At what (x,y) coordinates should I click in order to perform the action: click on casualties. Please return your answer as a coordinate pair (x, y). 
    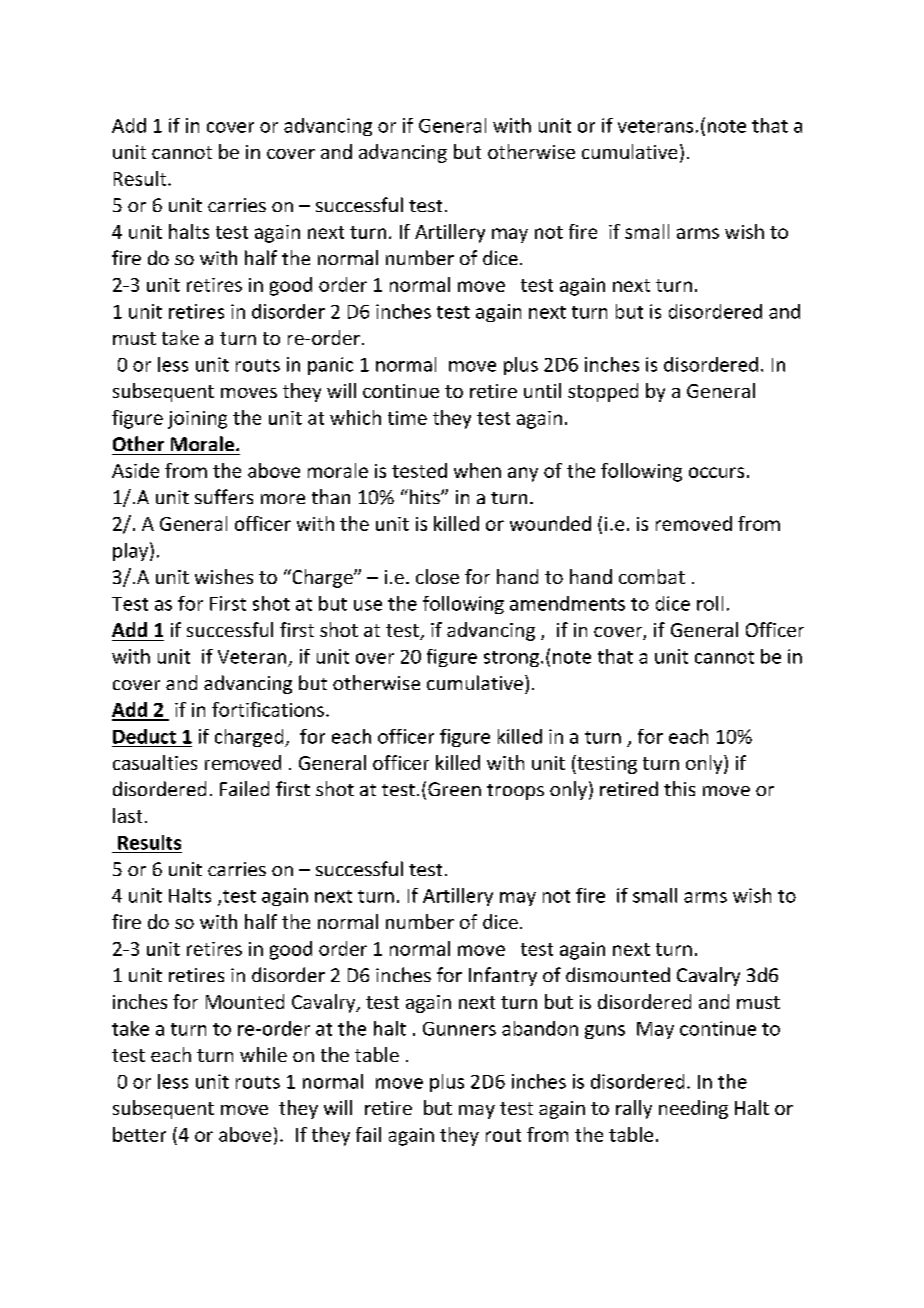
    Looking at the image, I should click on (155, 762).
